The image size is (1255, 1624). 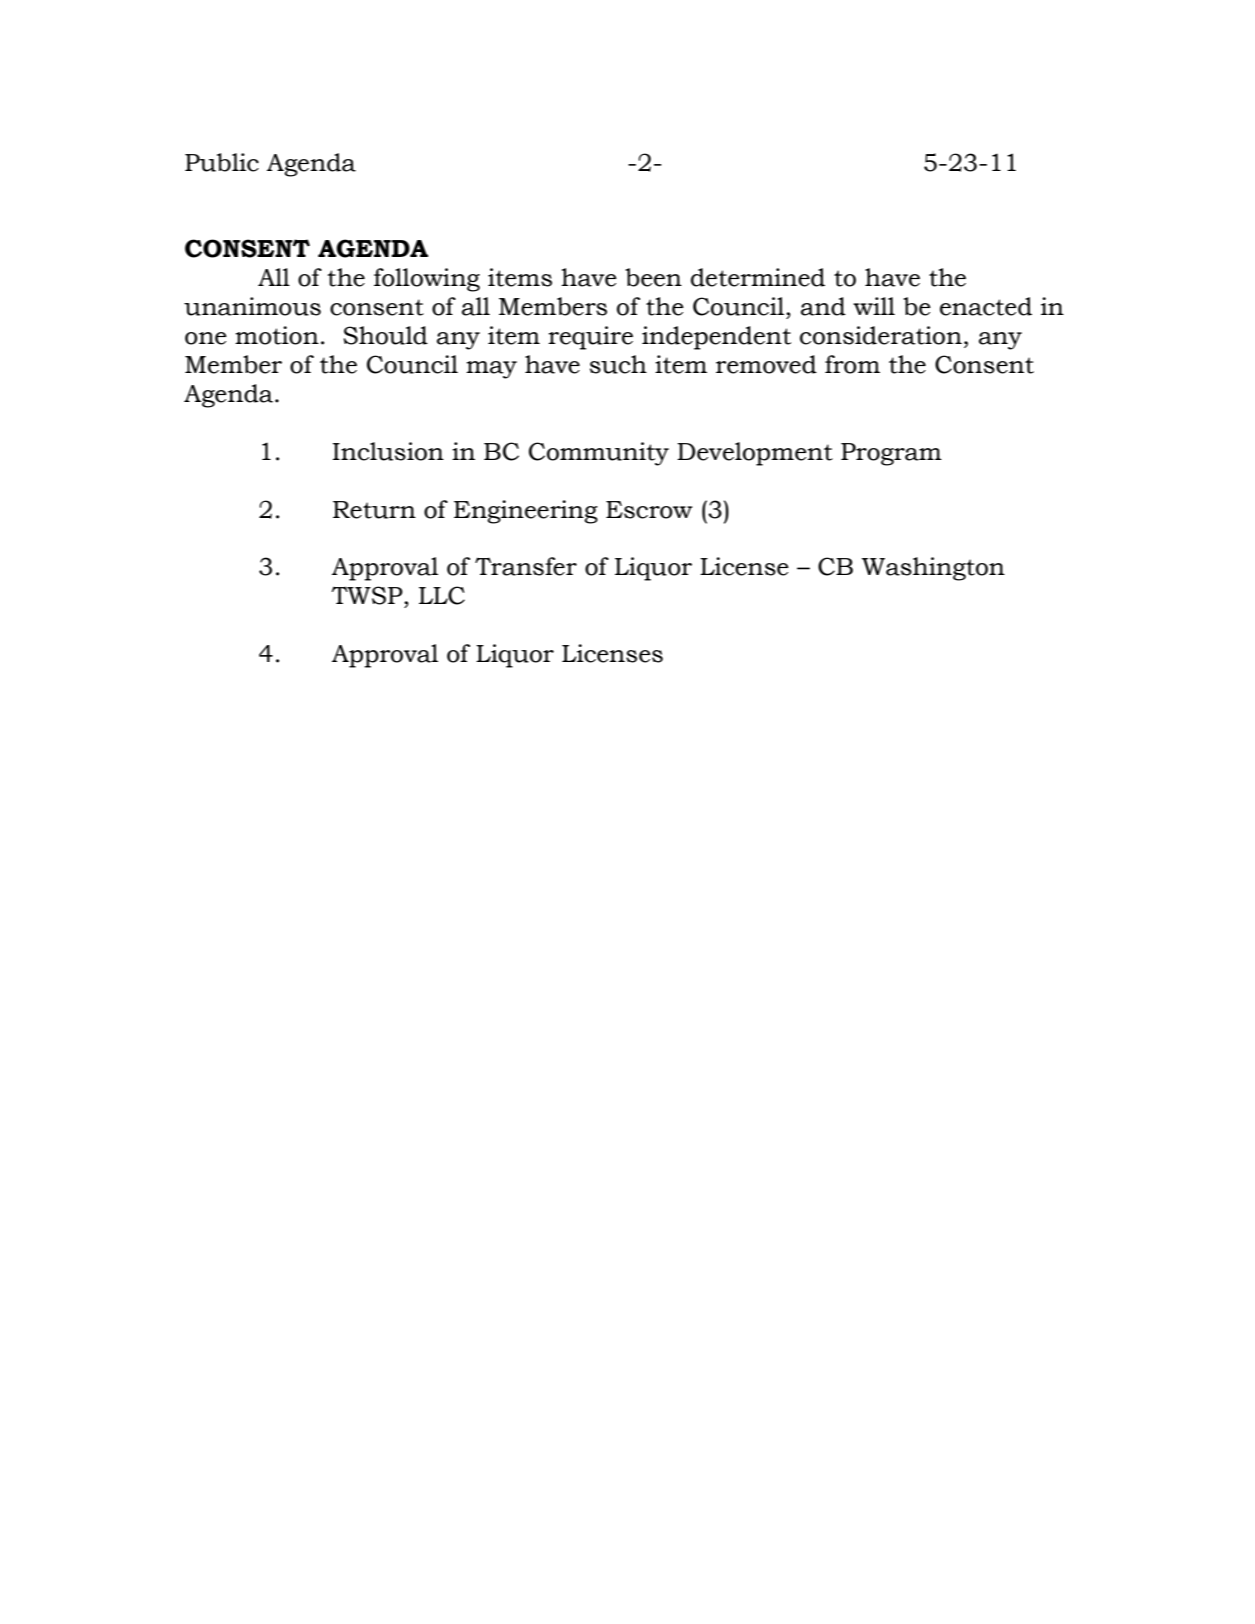 I want to click on been, so click(x=653, y=277).
